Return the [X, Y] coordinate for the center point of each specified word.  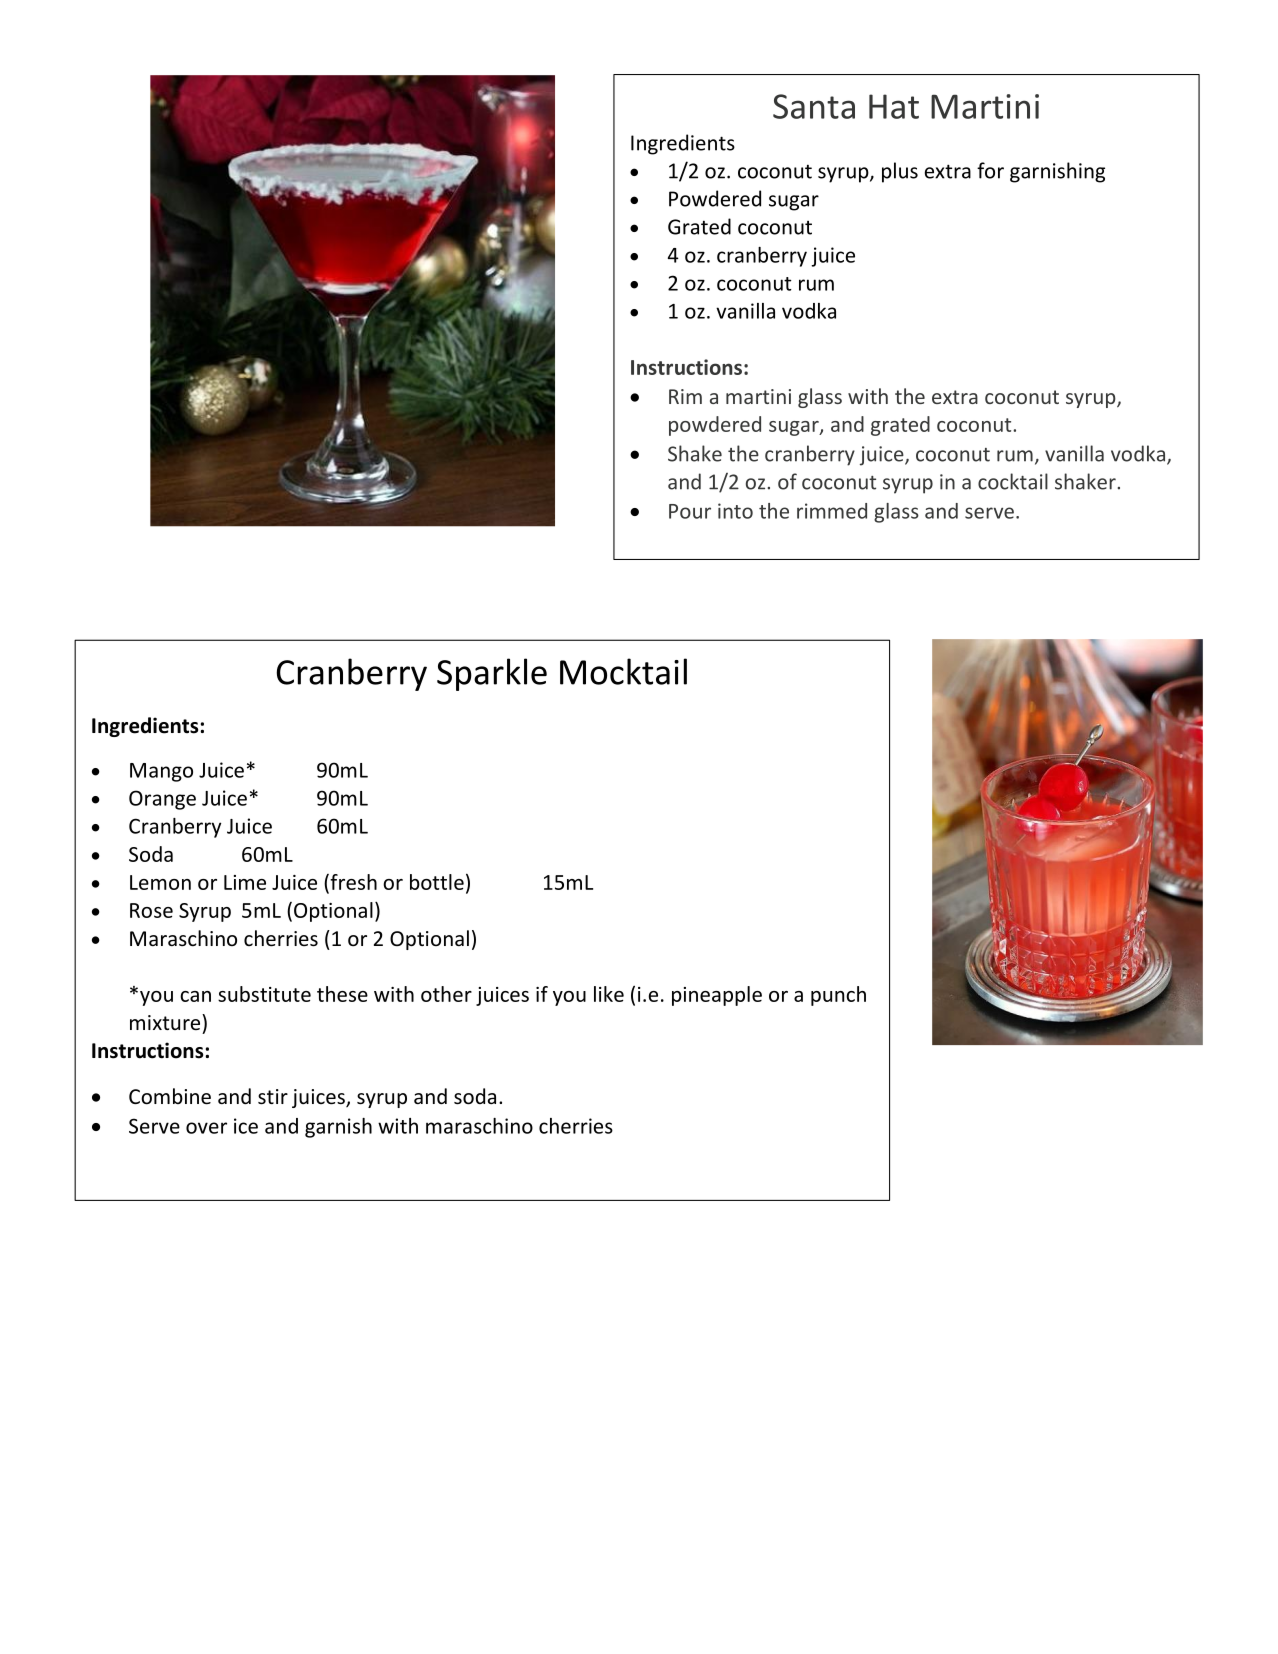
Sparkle [492, 674]
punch [838, 996]
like [609, 994]
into [735, 511]
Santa [814, 106]
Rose [151, 910]
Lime [245, 882]
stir [273, 1097]
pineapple [717, 996]
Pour [690, 511]
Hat [894, 106]
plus [900, 172]
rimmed [832, 511]
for [990, 170]
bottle [437, 882]
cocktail [1013, 481]
